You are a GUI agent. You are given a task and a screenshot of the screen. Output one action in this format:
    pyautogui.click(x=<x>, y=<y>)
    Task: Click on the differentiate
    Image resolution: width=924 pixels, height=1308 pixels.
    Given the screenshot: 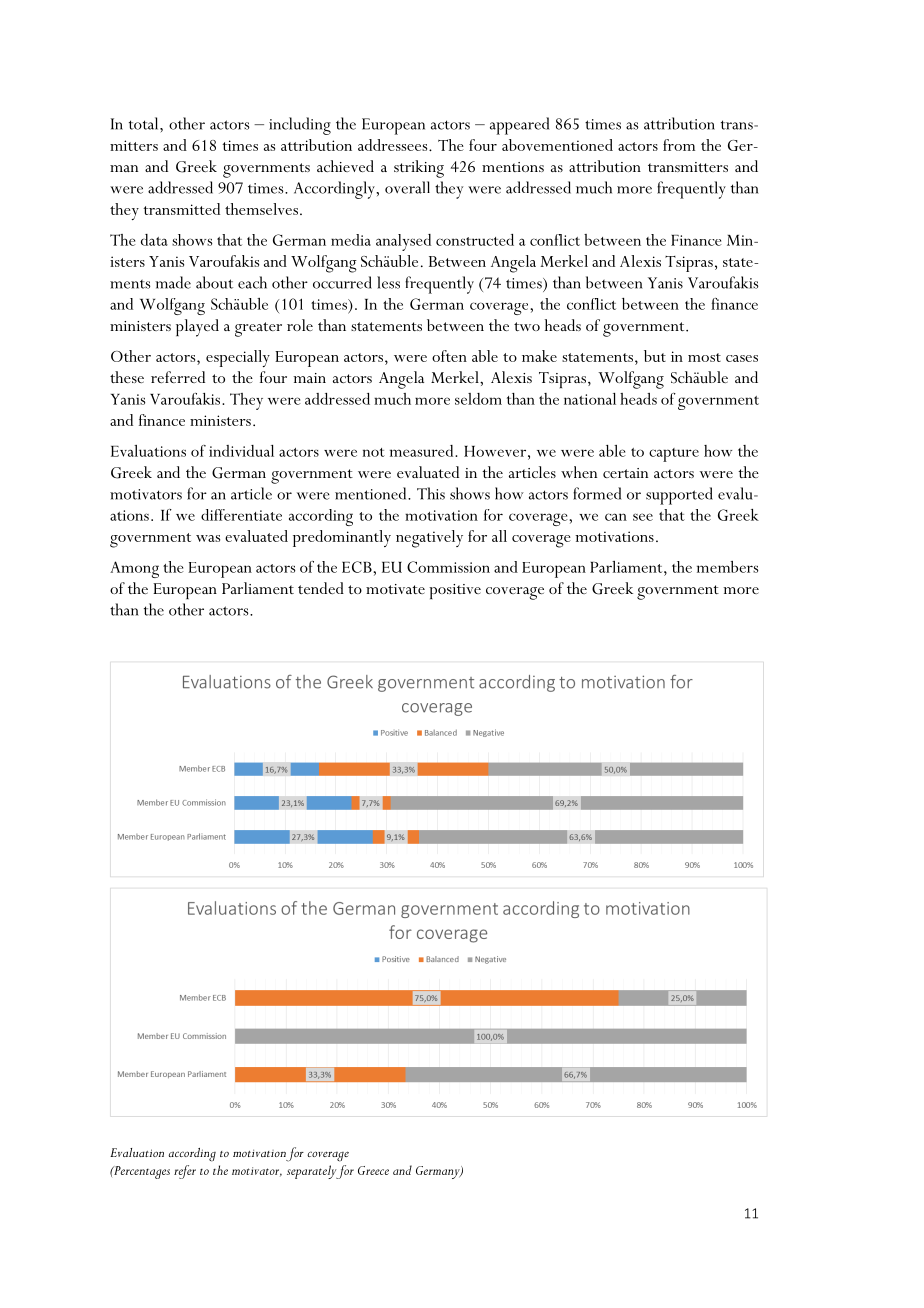 What is the action you would take?
    pyautogui.click(x=241, y=515)
